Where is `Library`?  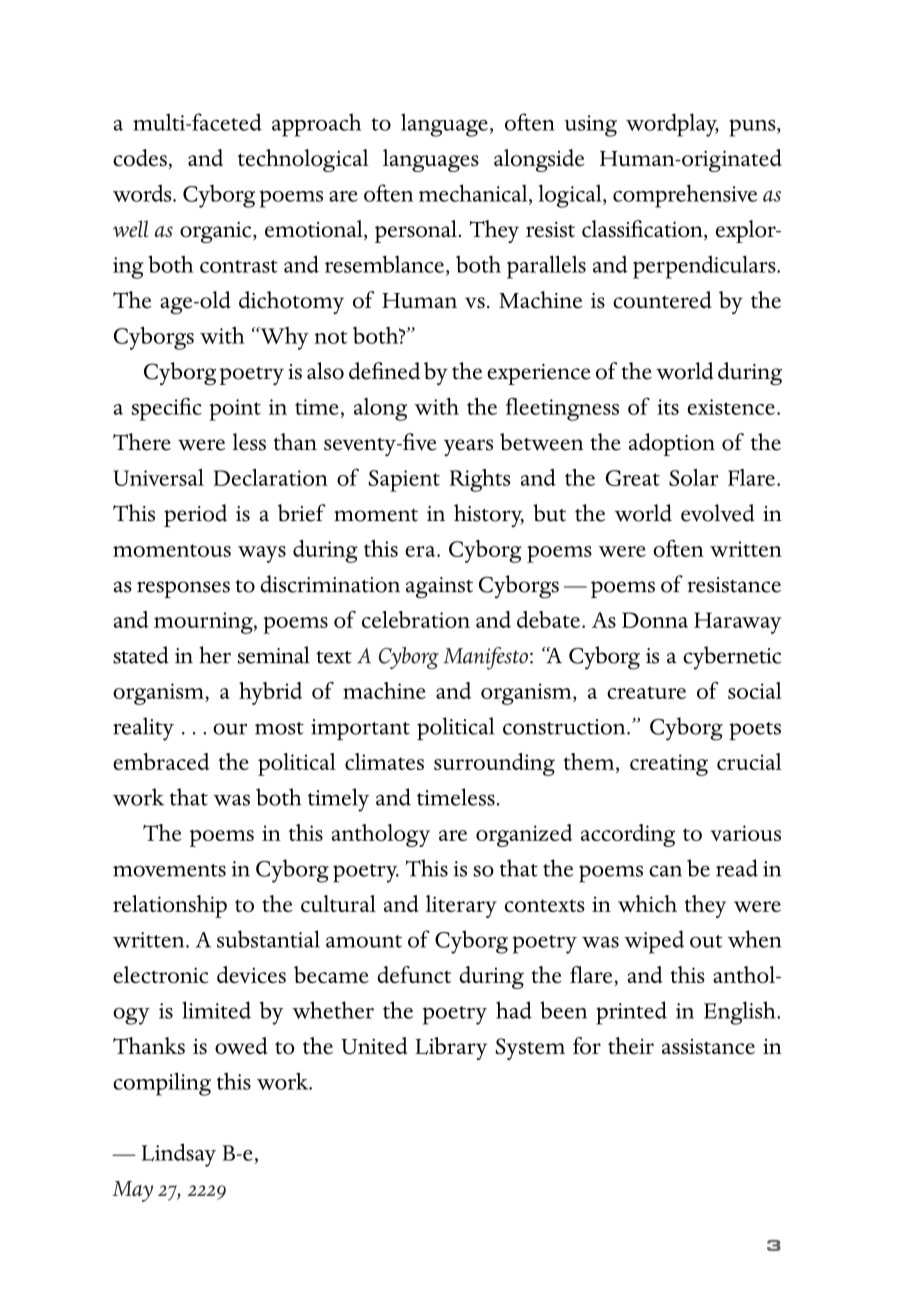 Library is located at coordinates (451, 1048).
